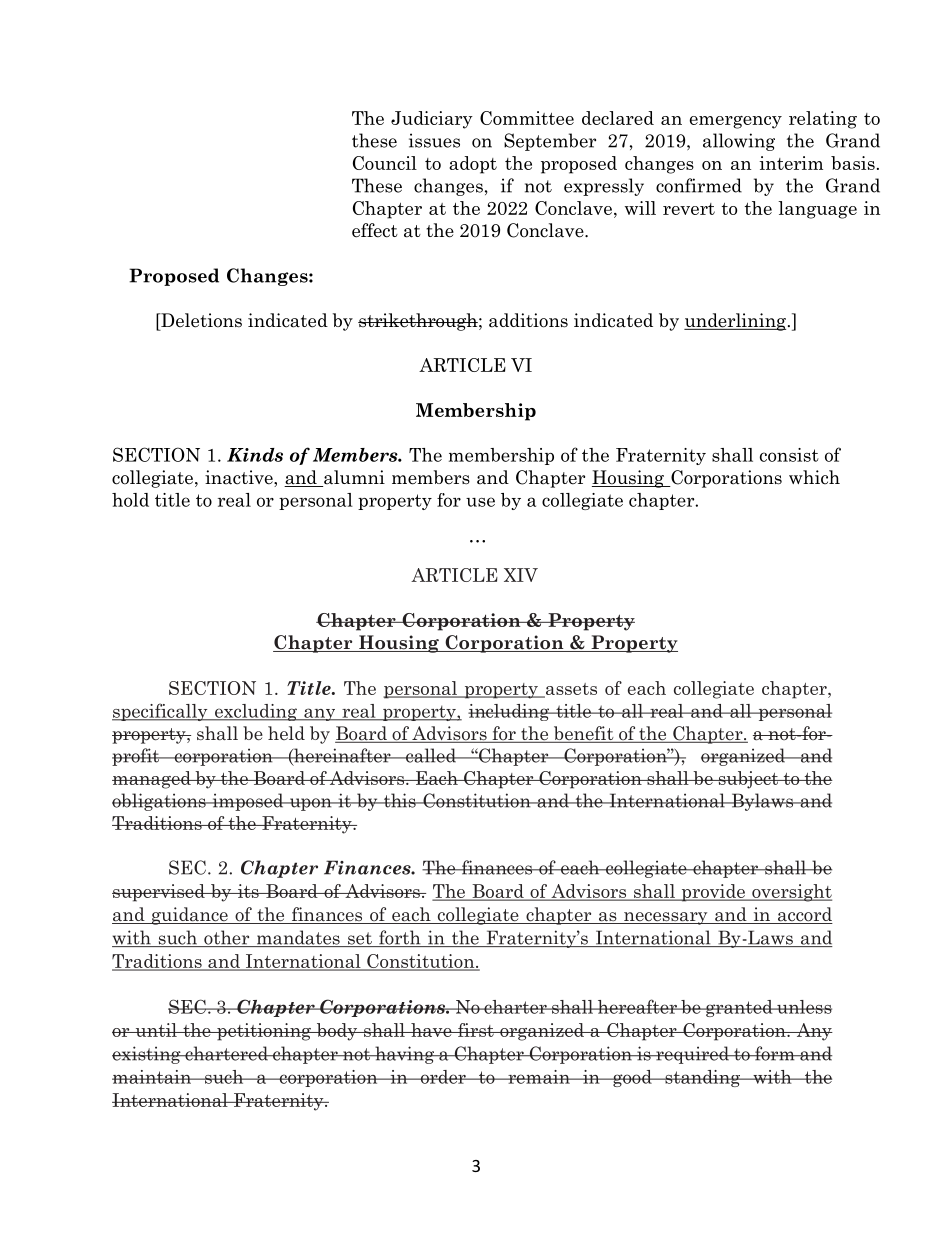 Image resolution: width=952 pixels, height=1233 pixels. What do you see at coordinates (739, 142) in the screenshot?
I see `allowing` at bounding box center [739, 142].
